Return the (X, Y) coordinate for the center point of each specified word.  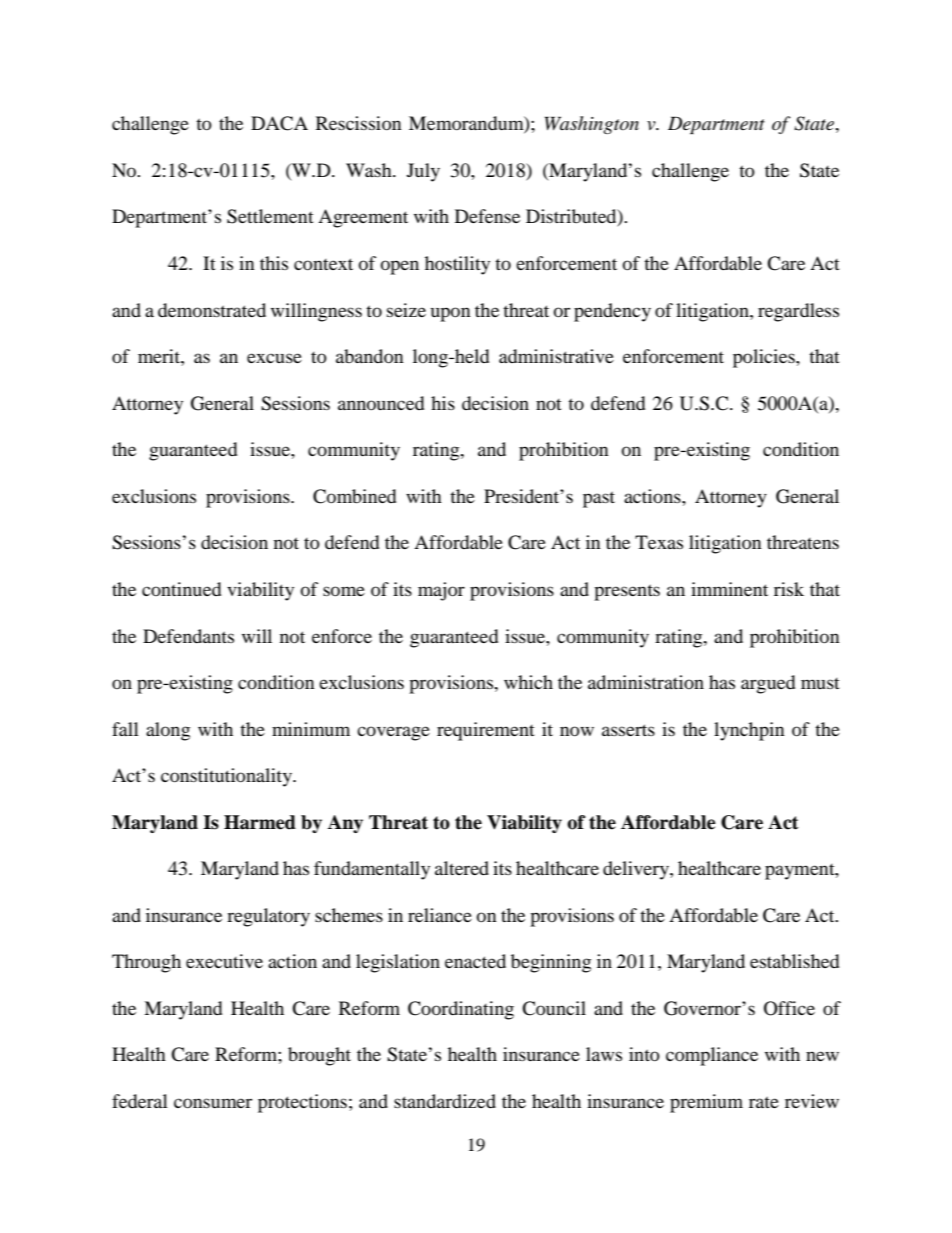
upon (451, 314)
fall (125, 729)
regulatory (268, 917)
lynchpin (749, 731)
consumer (213, 1103)
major (441, 591)
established (794, 961)
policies (765, 358)
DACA (279, 123)
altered (462, 868)
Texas (659, 542)
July (423, 172)
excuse (274, 358)
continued (181, 589)
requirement (486, 731)
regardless (798, 312)
